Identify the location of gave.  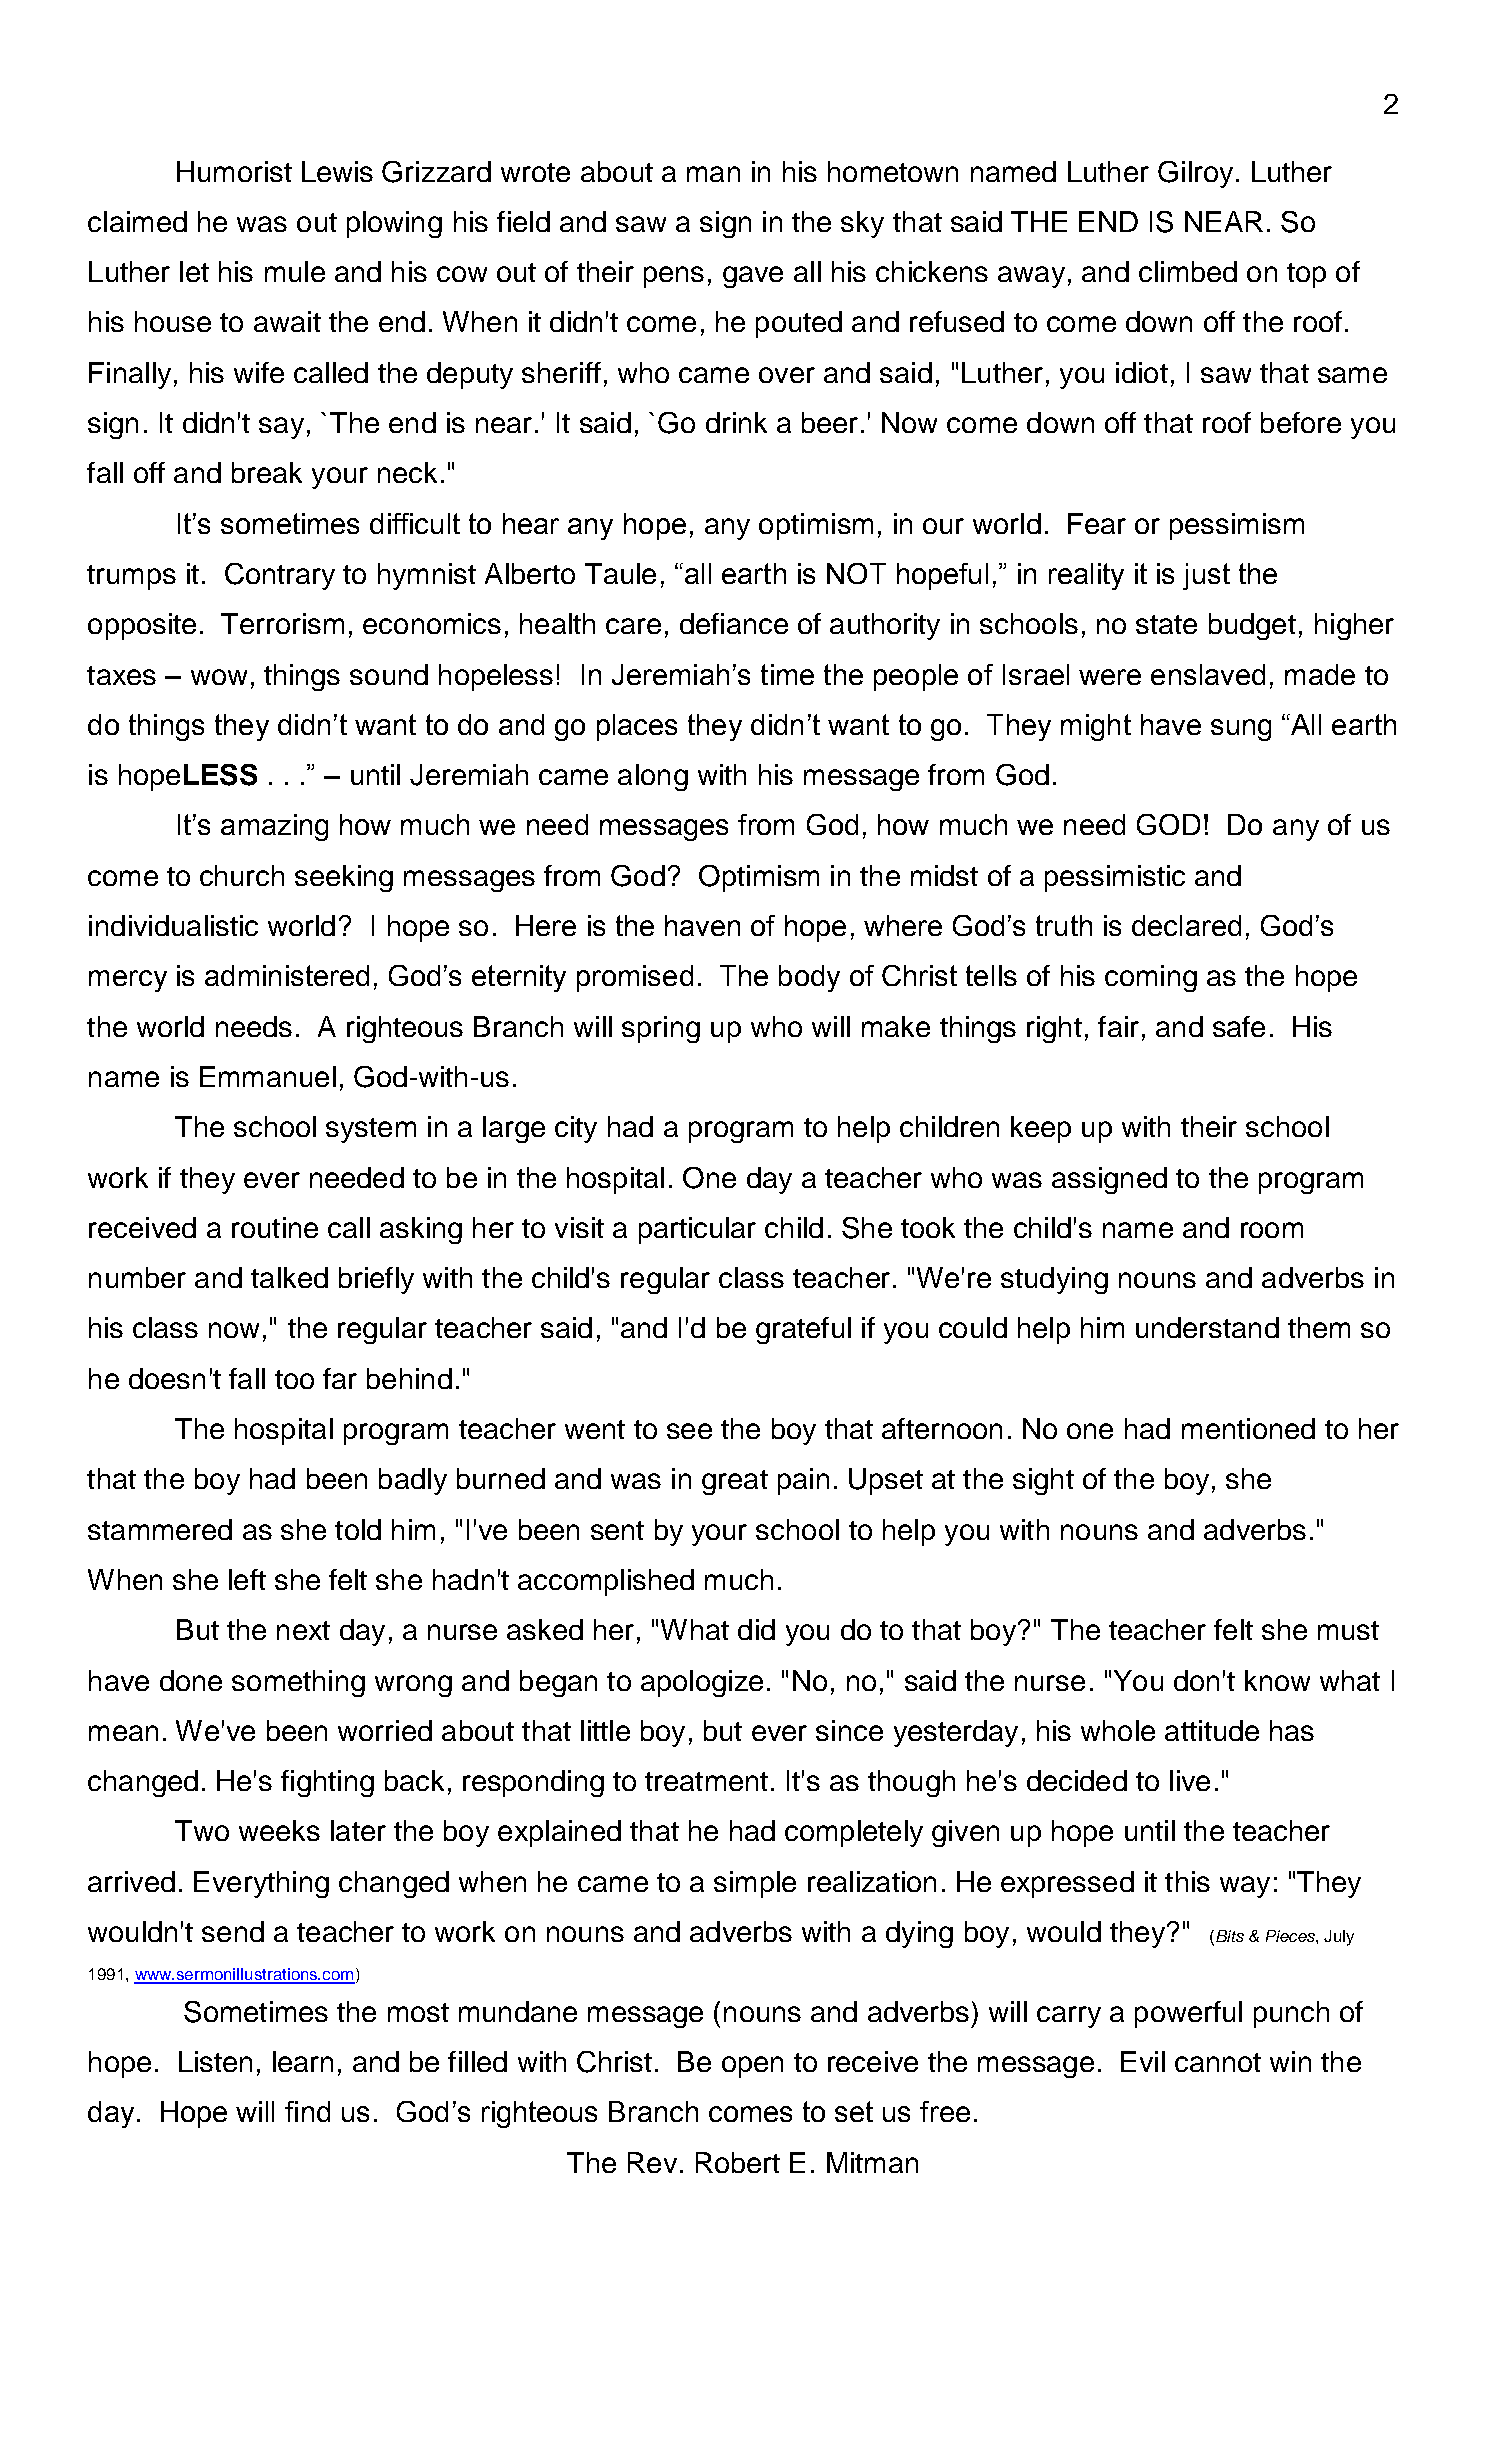
(753, 277).
